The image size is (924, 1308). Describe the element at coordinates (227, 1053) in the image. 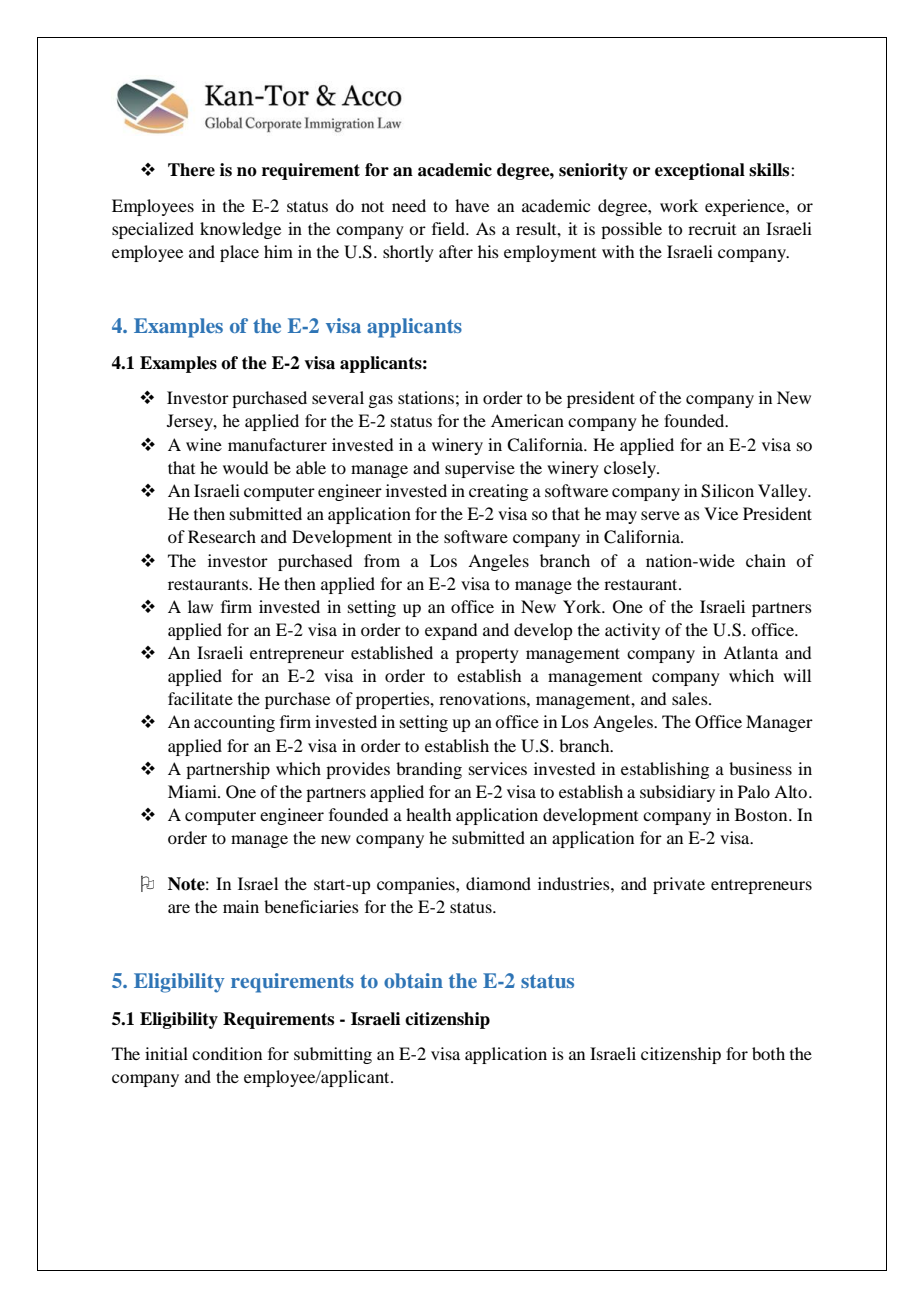

I see `condition` at that location.
